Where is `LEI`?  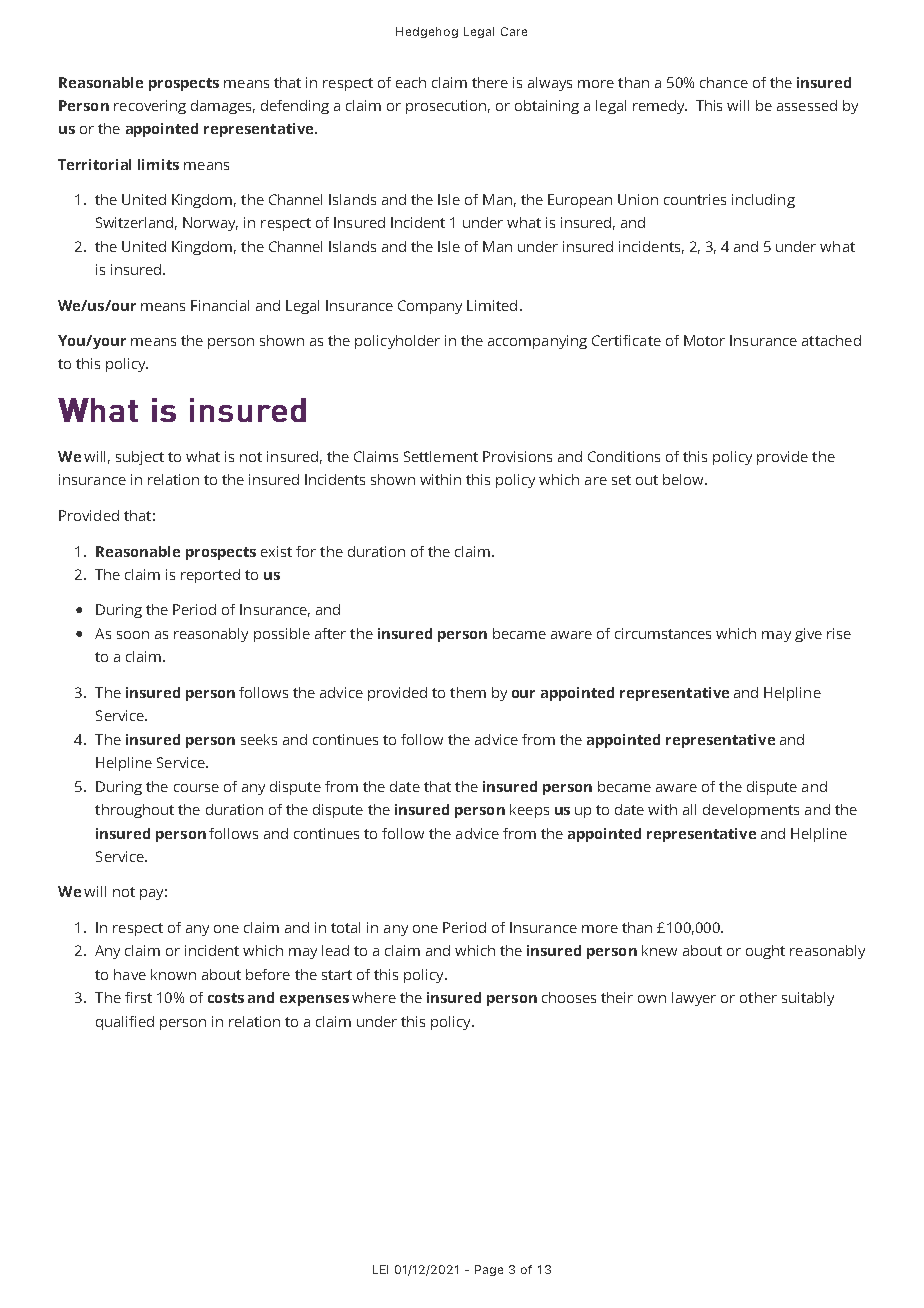 LEI is located at coordinates (380, 1269).
